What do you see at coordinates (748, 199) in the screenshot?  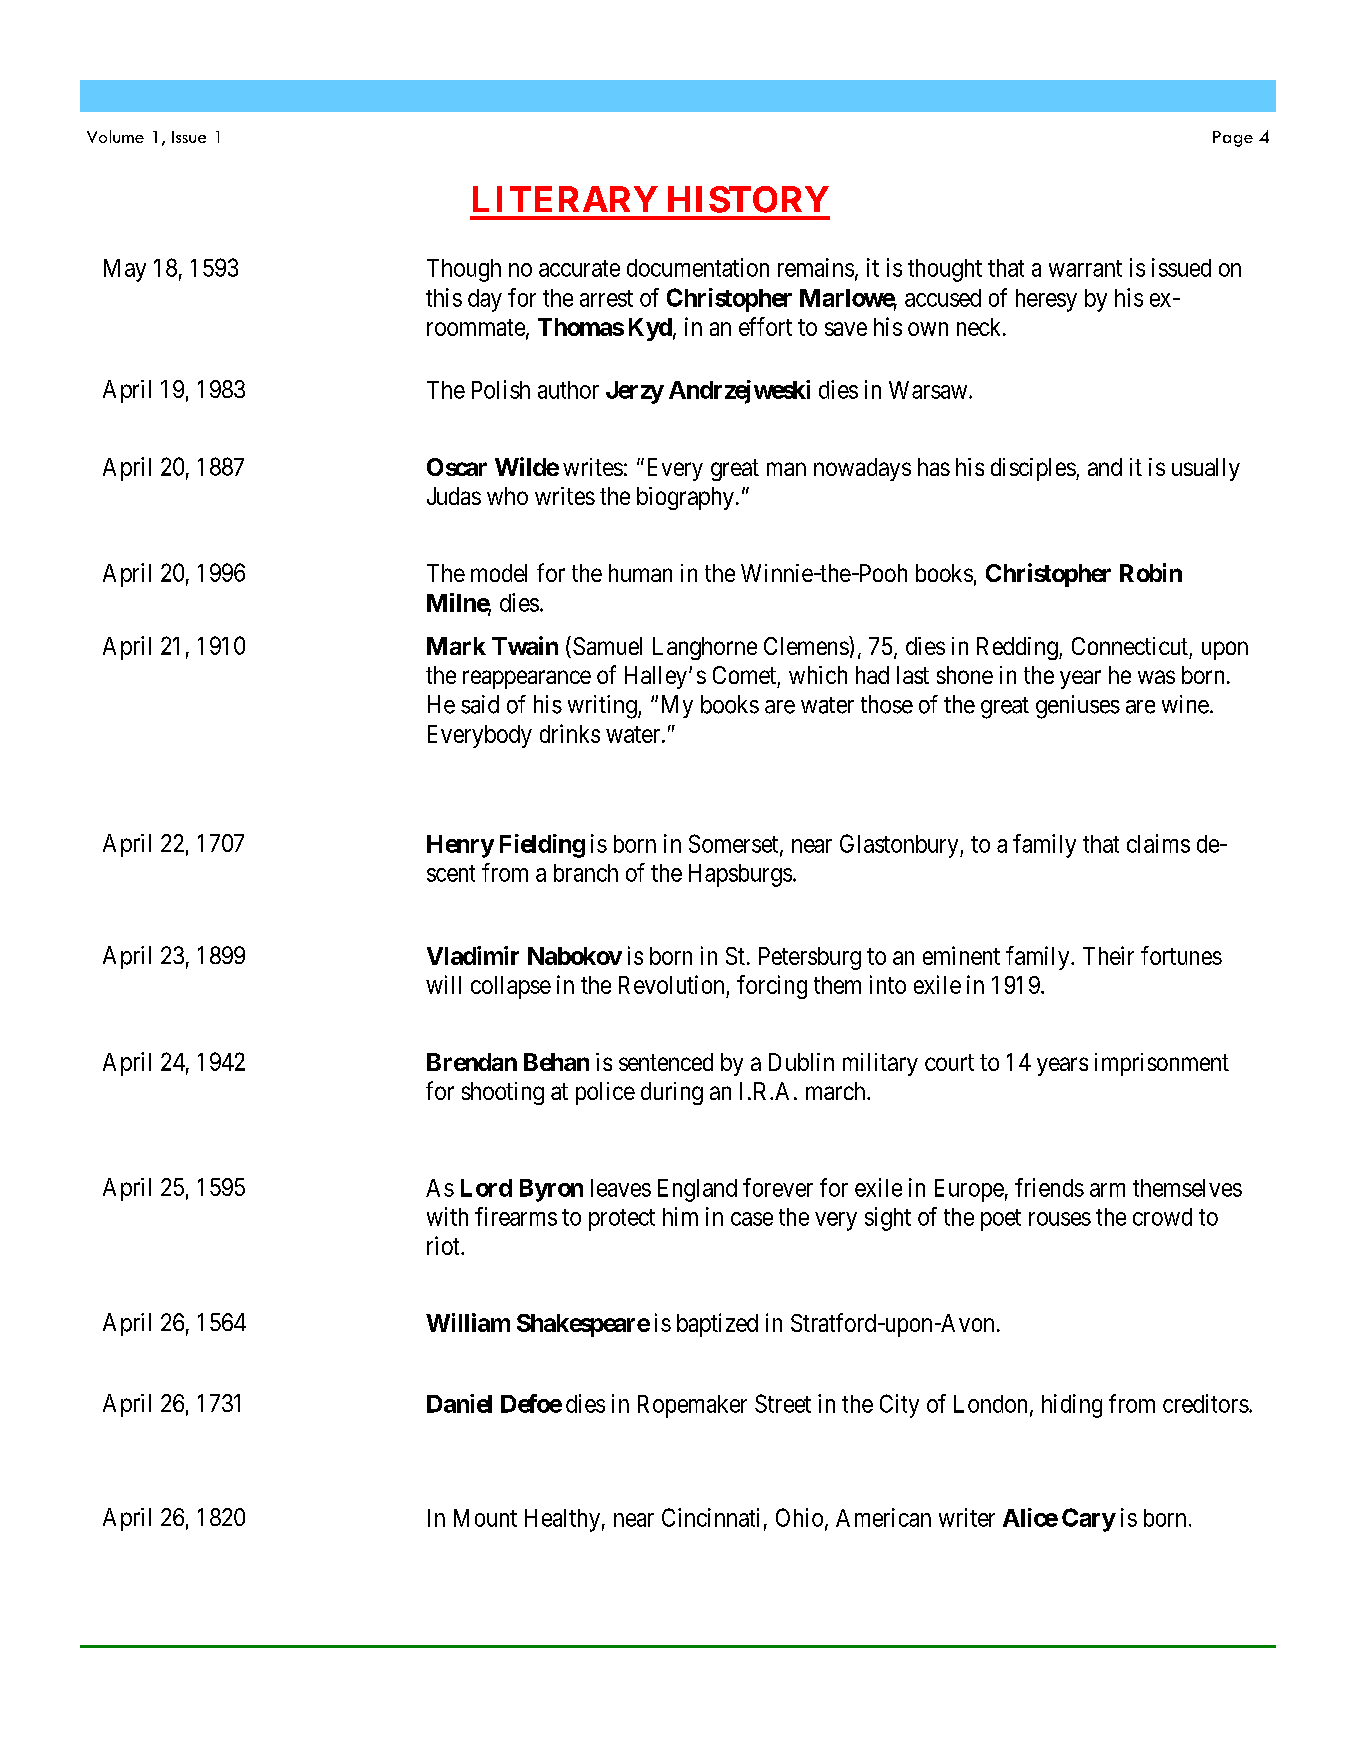 I see `HISTORY` at bounding box center [748, 199].
